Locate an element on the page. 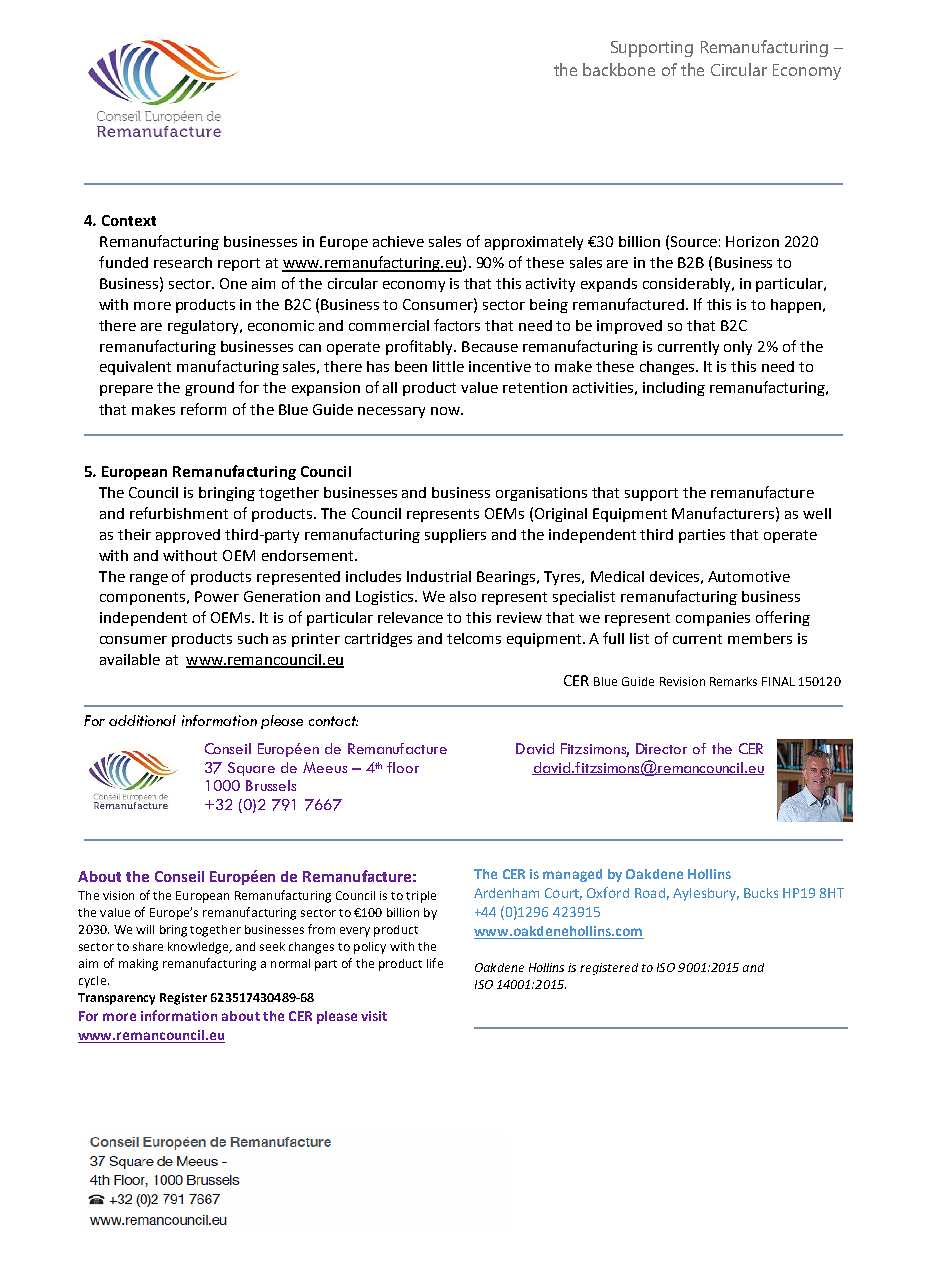  little is located at coordinates (448, 366).
